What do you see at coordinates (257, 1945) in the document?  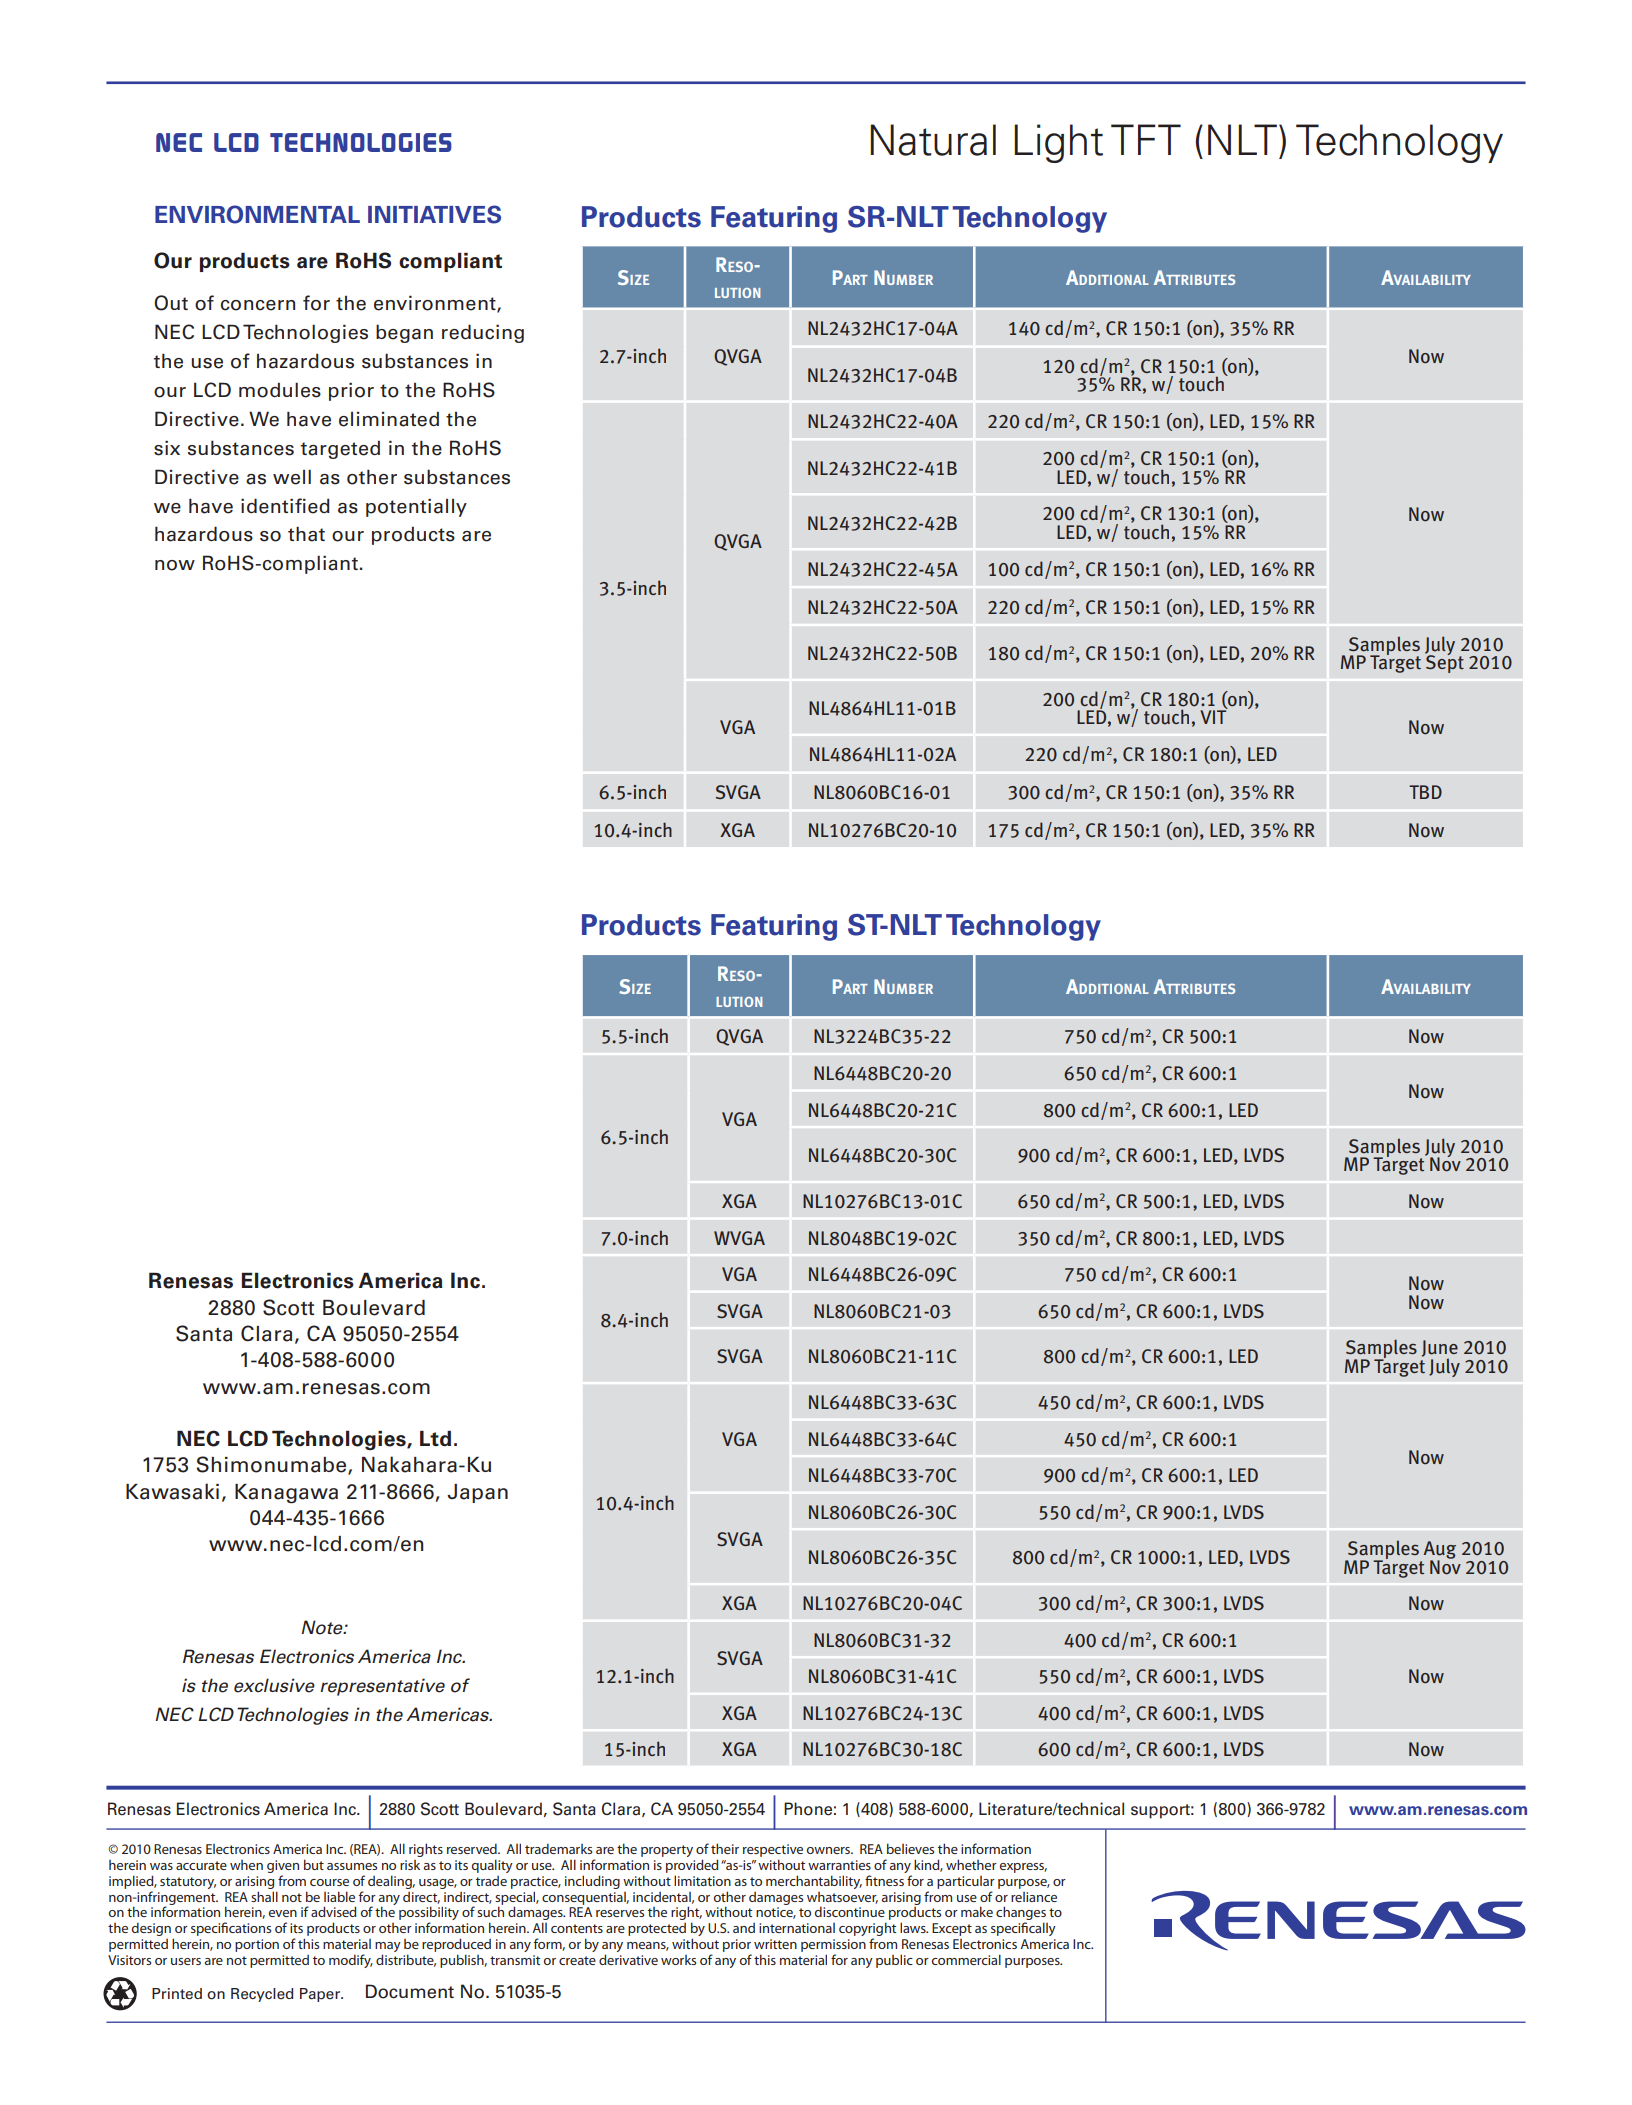 I see `portion` at bounding box center [257, 1945].
